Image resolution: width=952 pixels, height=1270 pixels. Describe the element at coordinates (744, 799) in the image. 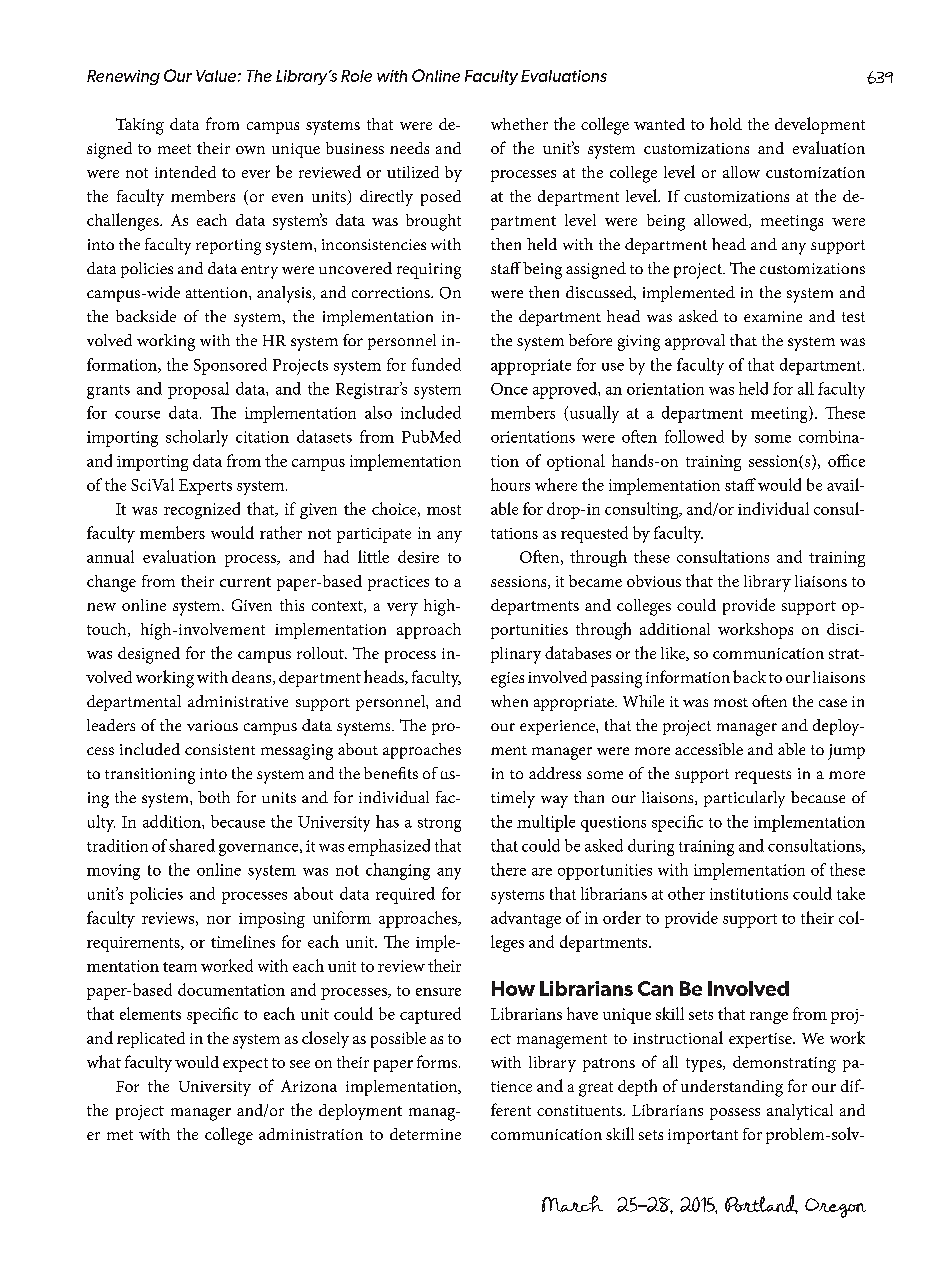

I see `particularly` at that location.
